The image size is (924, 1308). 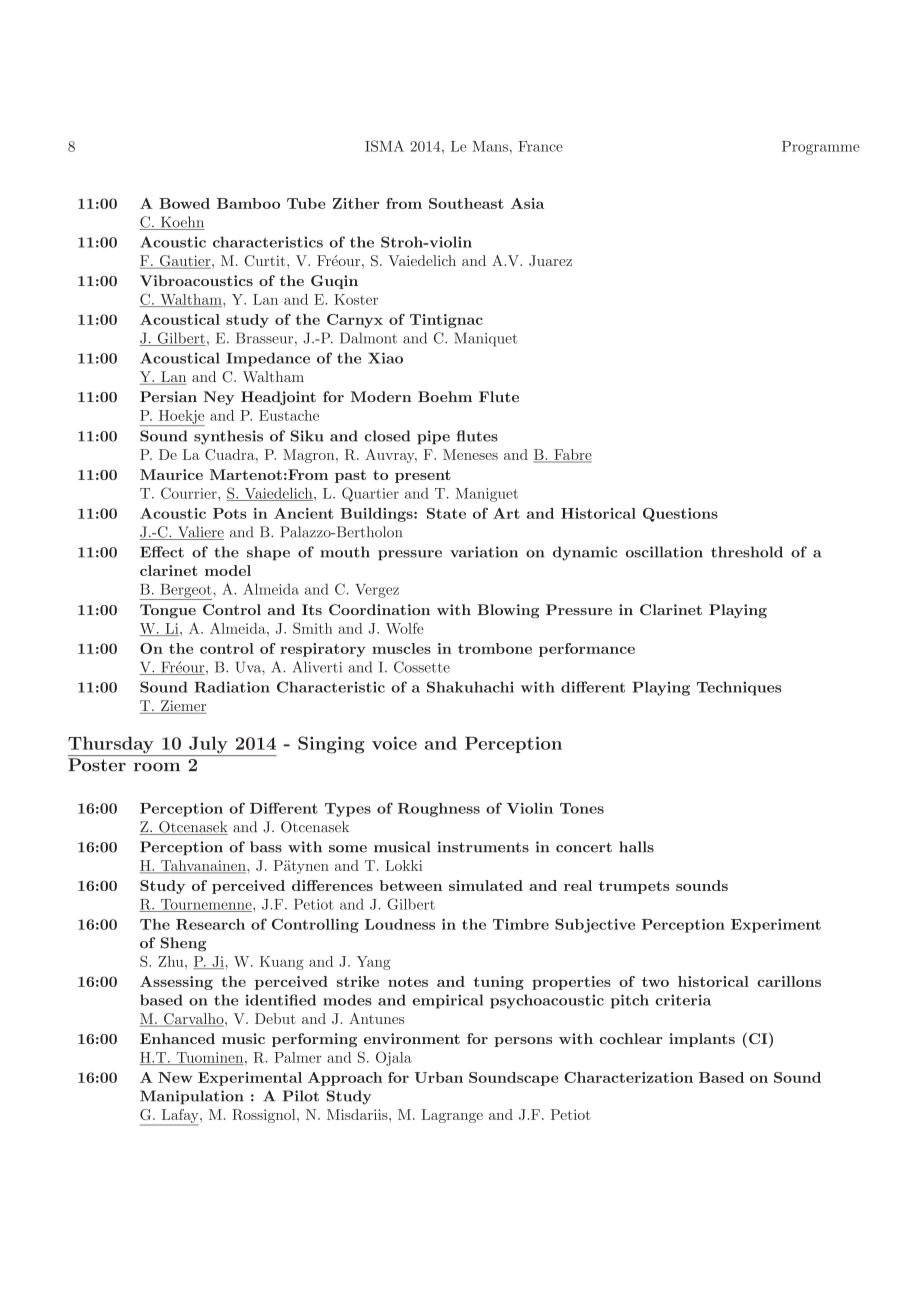 I want to click on room, so click(x=157, y=767).
